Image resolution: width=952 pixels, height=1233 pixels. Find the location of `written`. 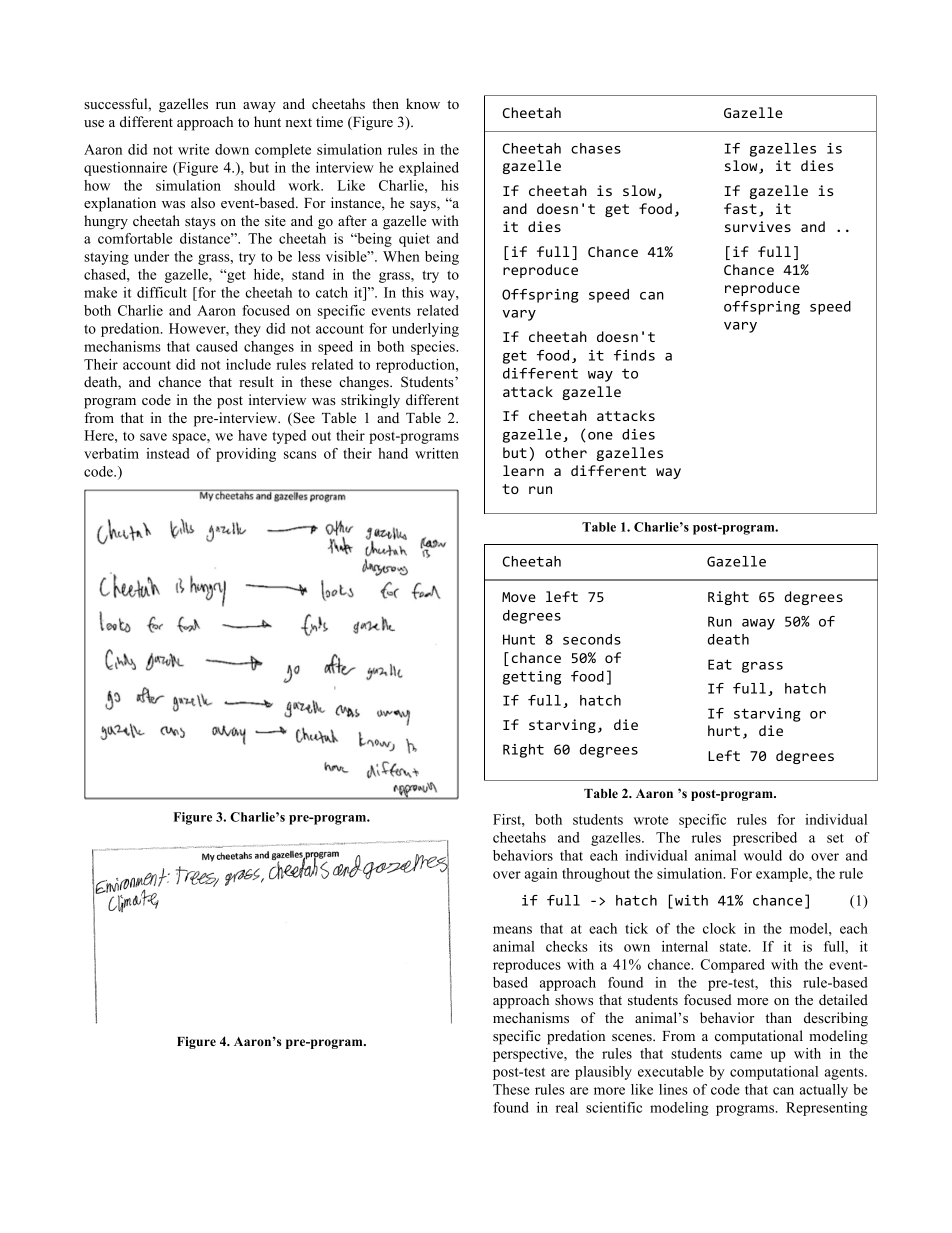

written is located at coordinates (437, 453).
